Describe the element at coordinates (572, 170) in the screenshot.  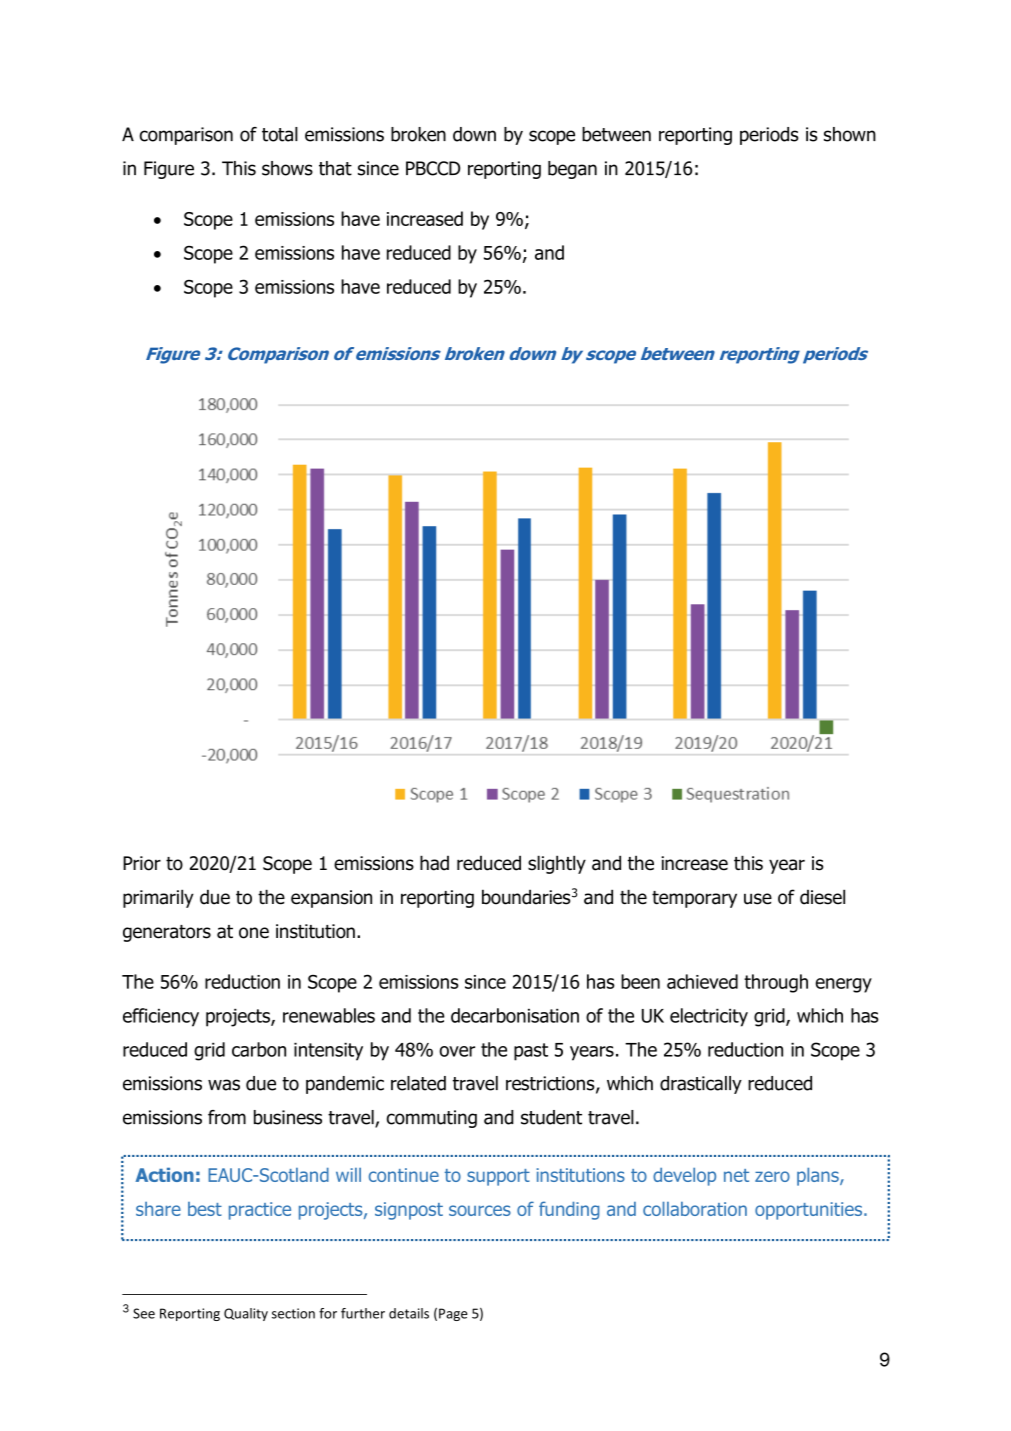
I see `began` at that location.
